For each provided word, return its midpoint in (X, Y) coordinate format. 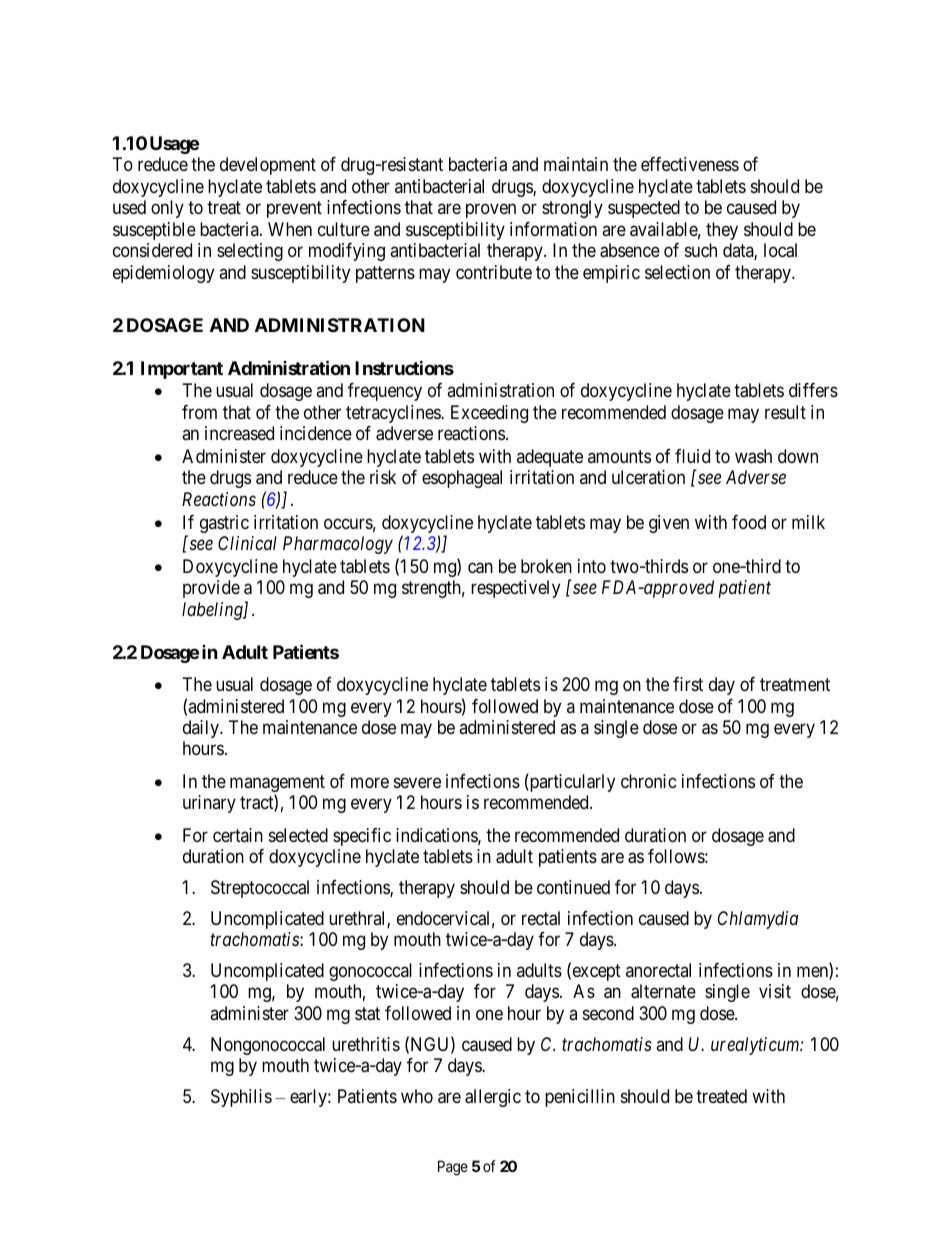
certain (238, 835)
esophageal (462, 479)
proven (491, 211)
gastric (224, 524)
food (749, 522)
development (268, 166)
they (722, 231)
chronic (649, 781)
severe (417, 782)
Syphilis (241, 1098)
